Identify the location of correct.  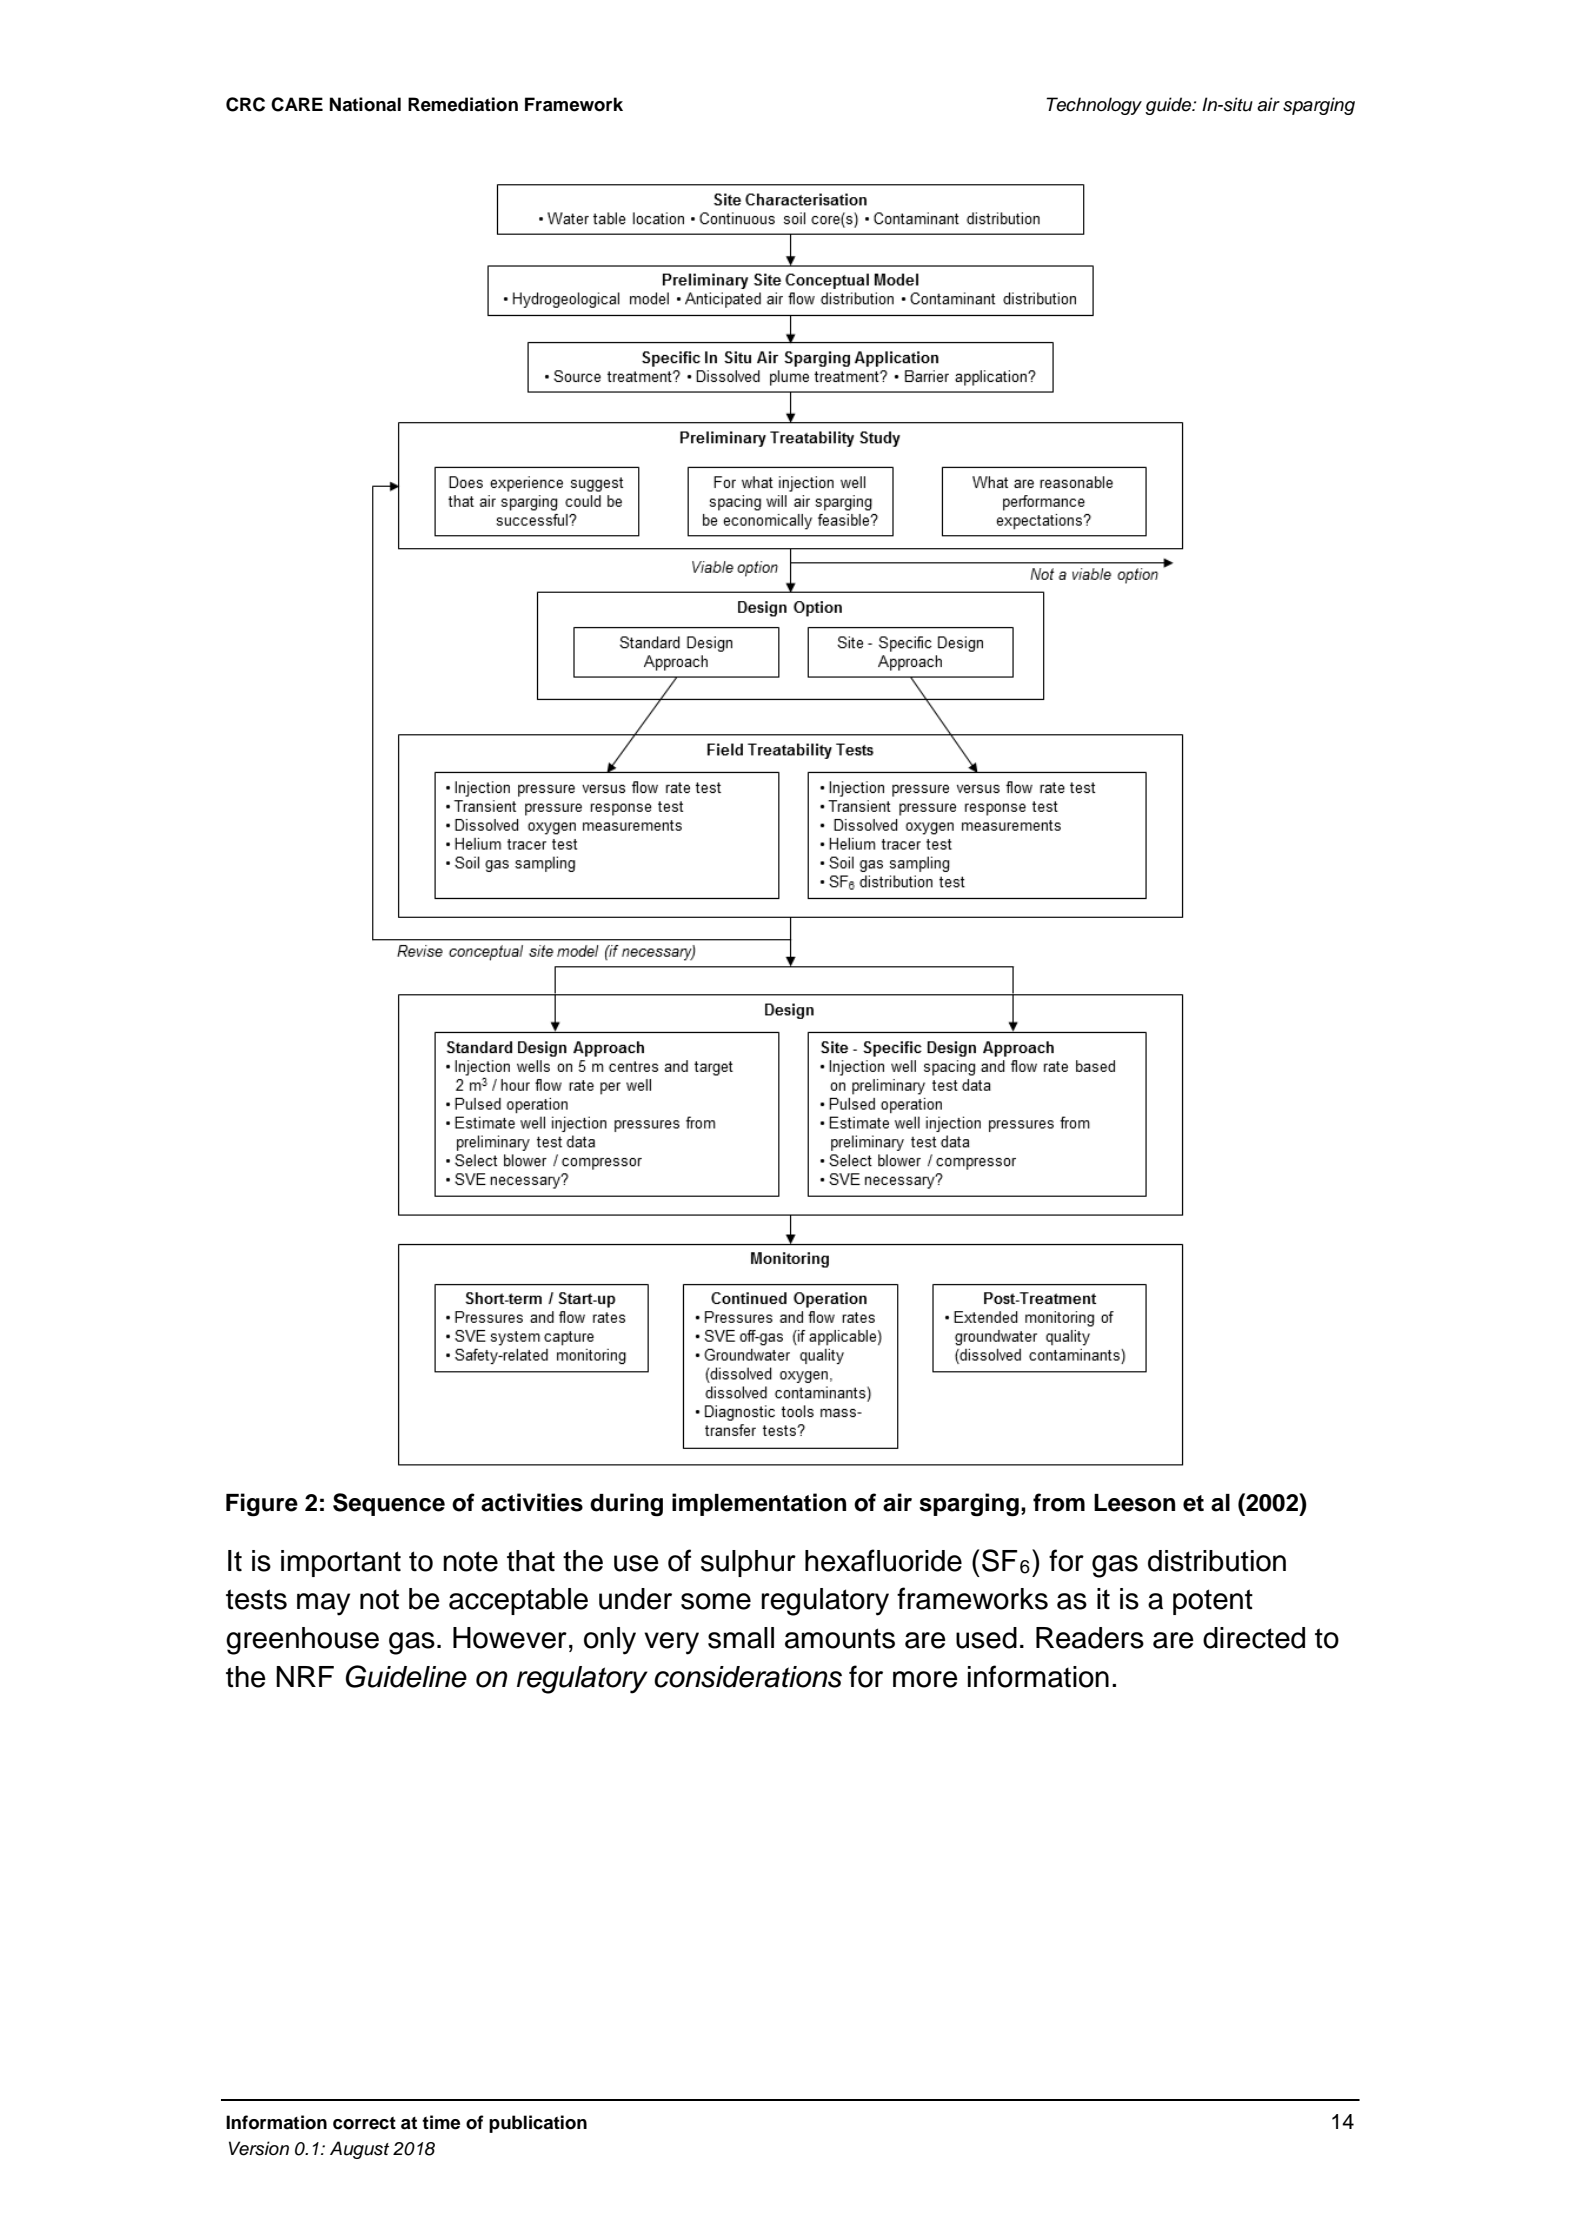
(364, 2123).
